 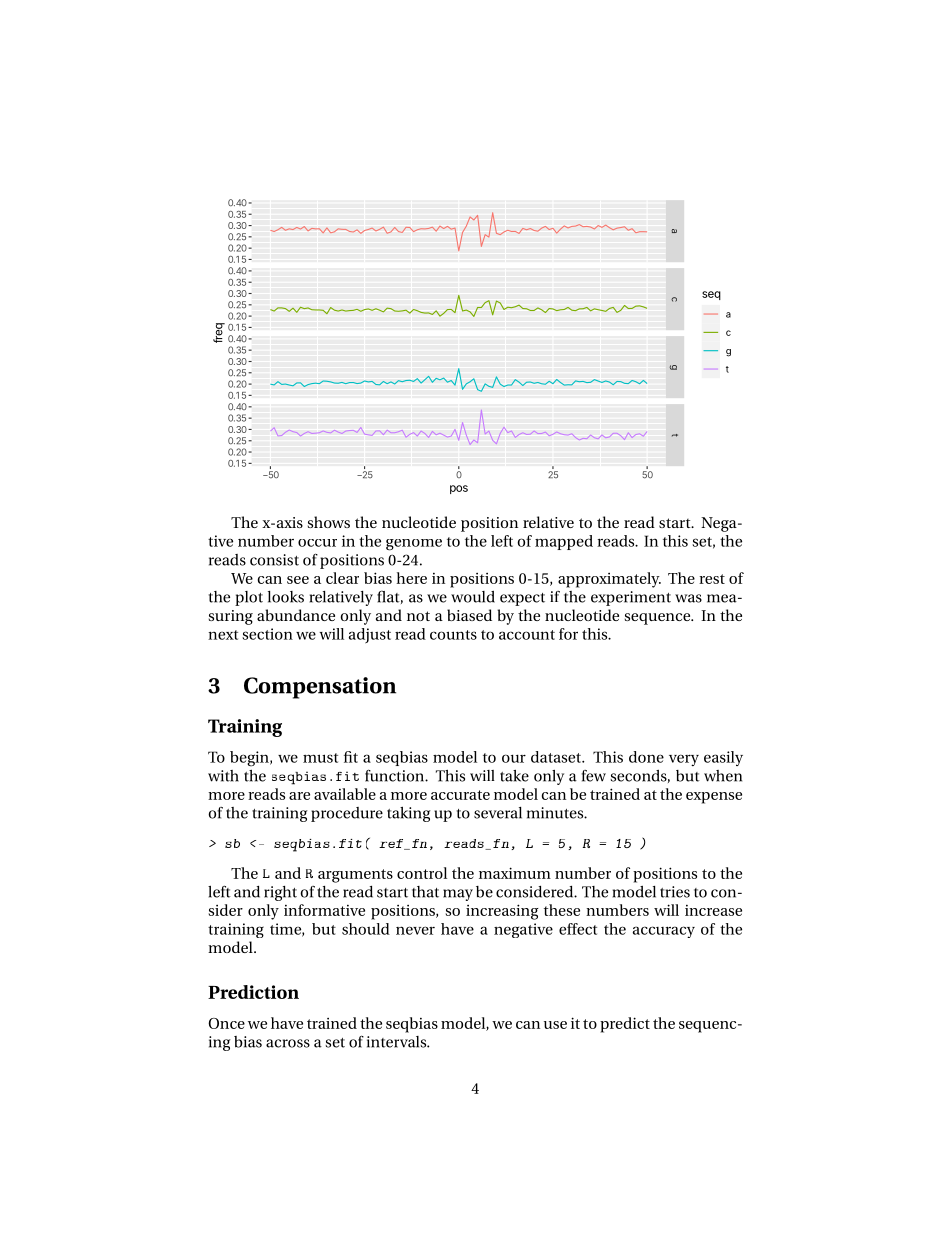 I want to click on across, so click(x=288, y=1043).
